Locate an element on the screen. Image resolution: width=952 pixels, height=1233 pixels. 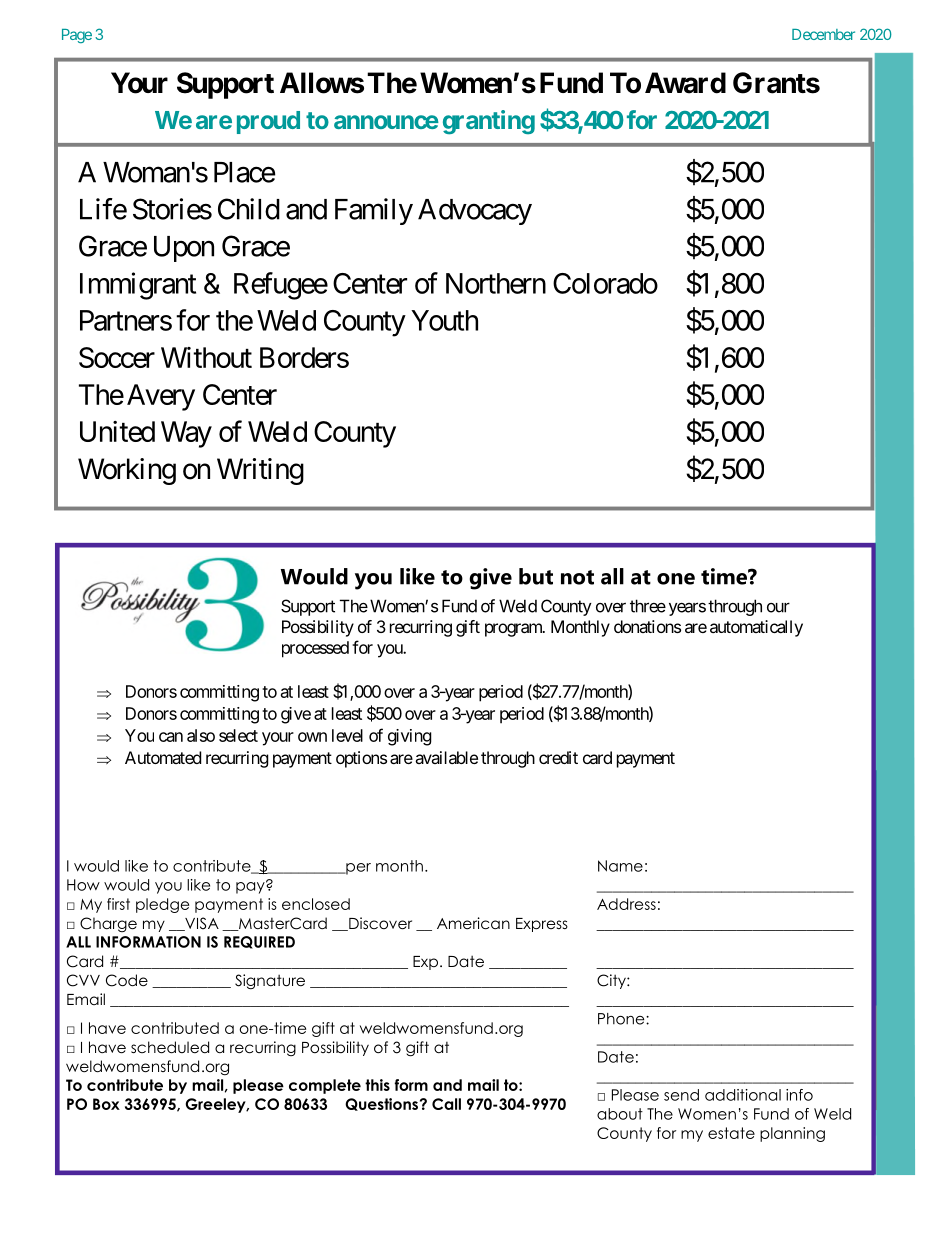
additional is located at coordinates (743, 1095).
